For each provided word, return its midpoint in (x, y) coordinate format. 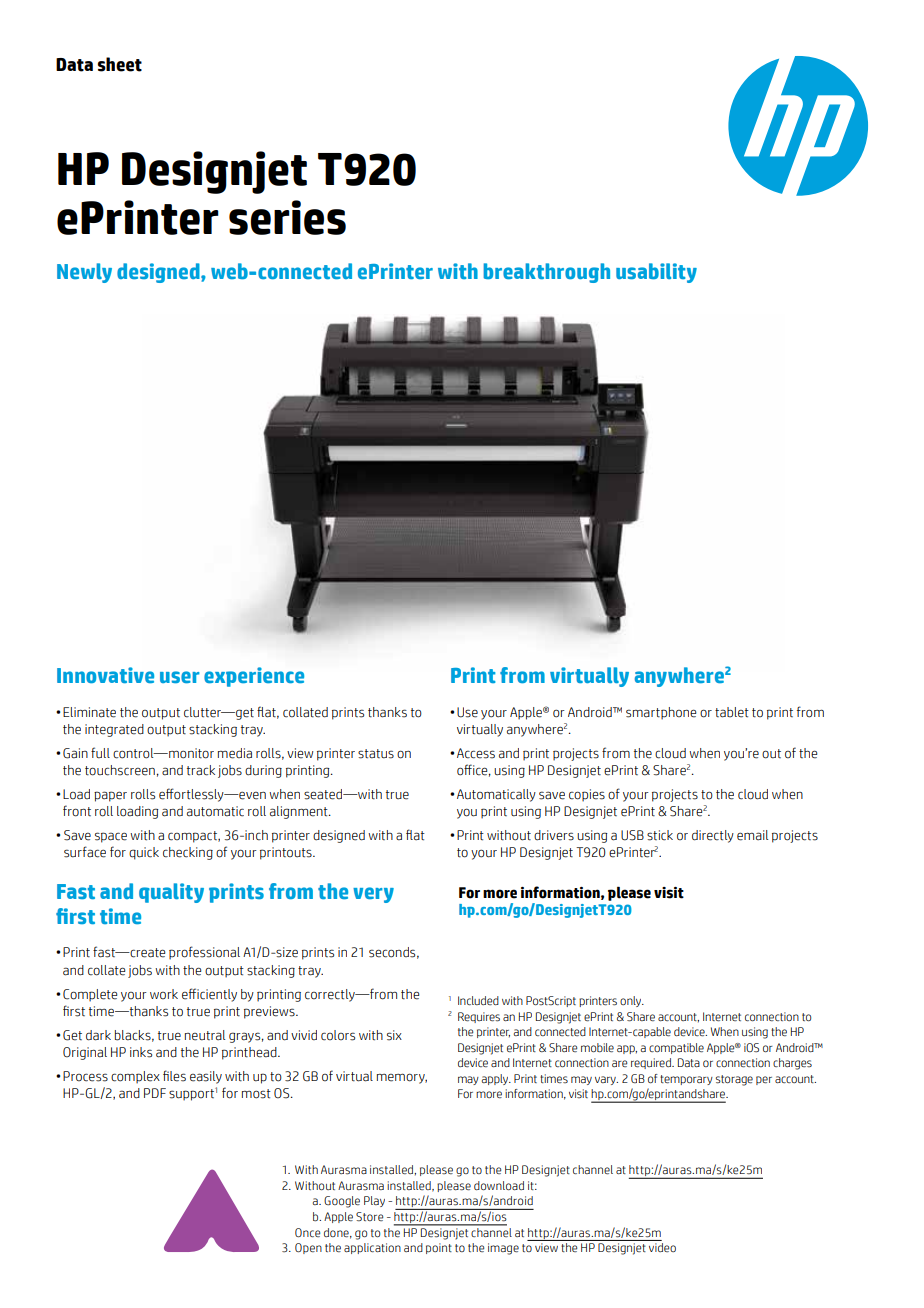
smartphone (661, 713)
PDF (155, 1093)
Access (476, 753)
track (201, 770)
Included (478, 1000)
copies (587, 795)
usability (656, 273)
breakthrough (546, 273)
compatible (676, 1048)
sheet (120, 64)
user (180, 677)
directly (713, 836)
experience (254, 677)
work (164, 994)
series (287, 217)
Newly (84, 273)
